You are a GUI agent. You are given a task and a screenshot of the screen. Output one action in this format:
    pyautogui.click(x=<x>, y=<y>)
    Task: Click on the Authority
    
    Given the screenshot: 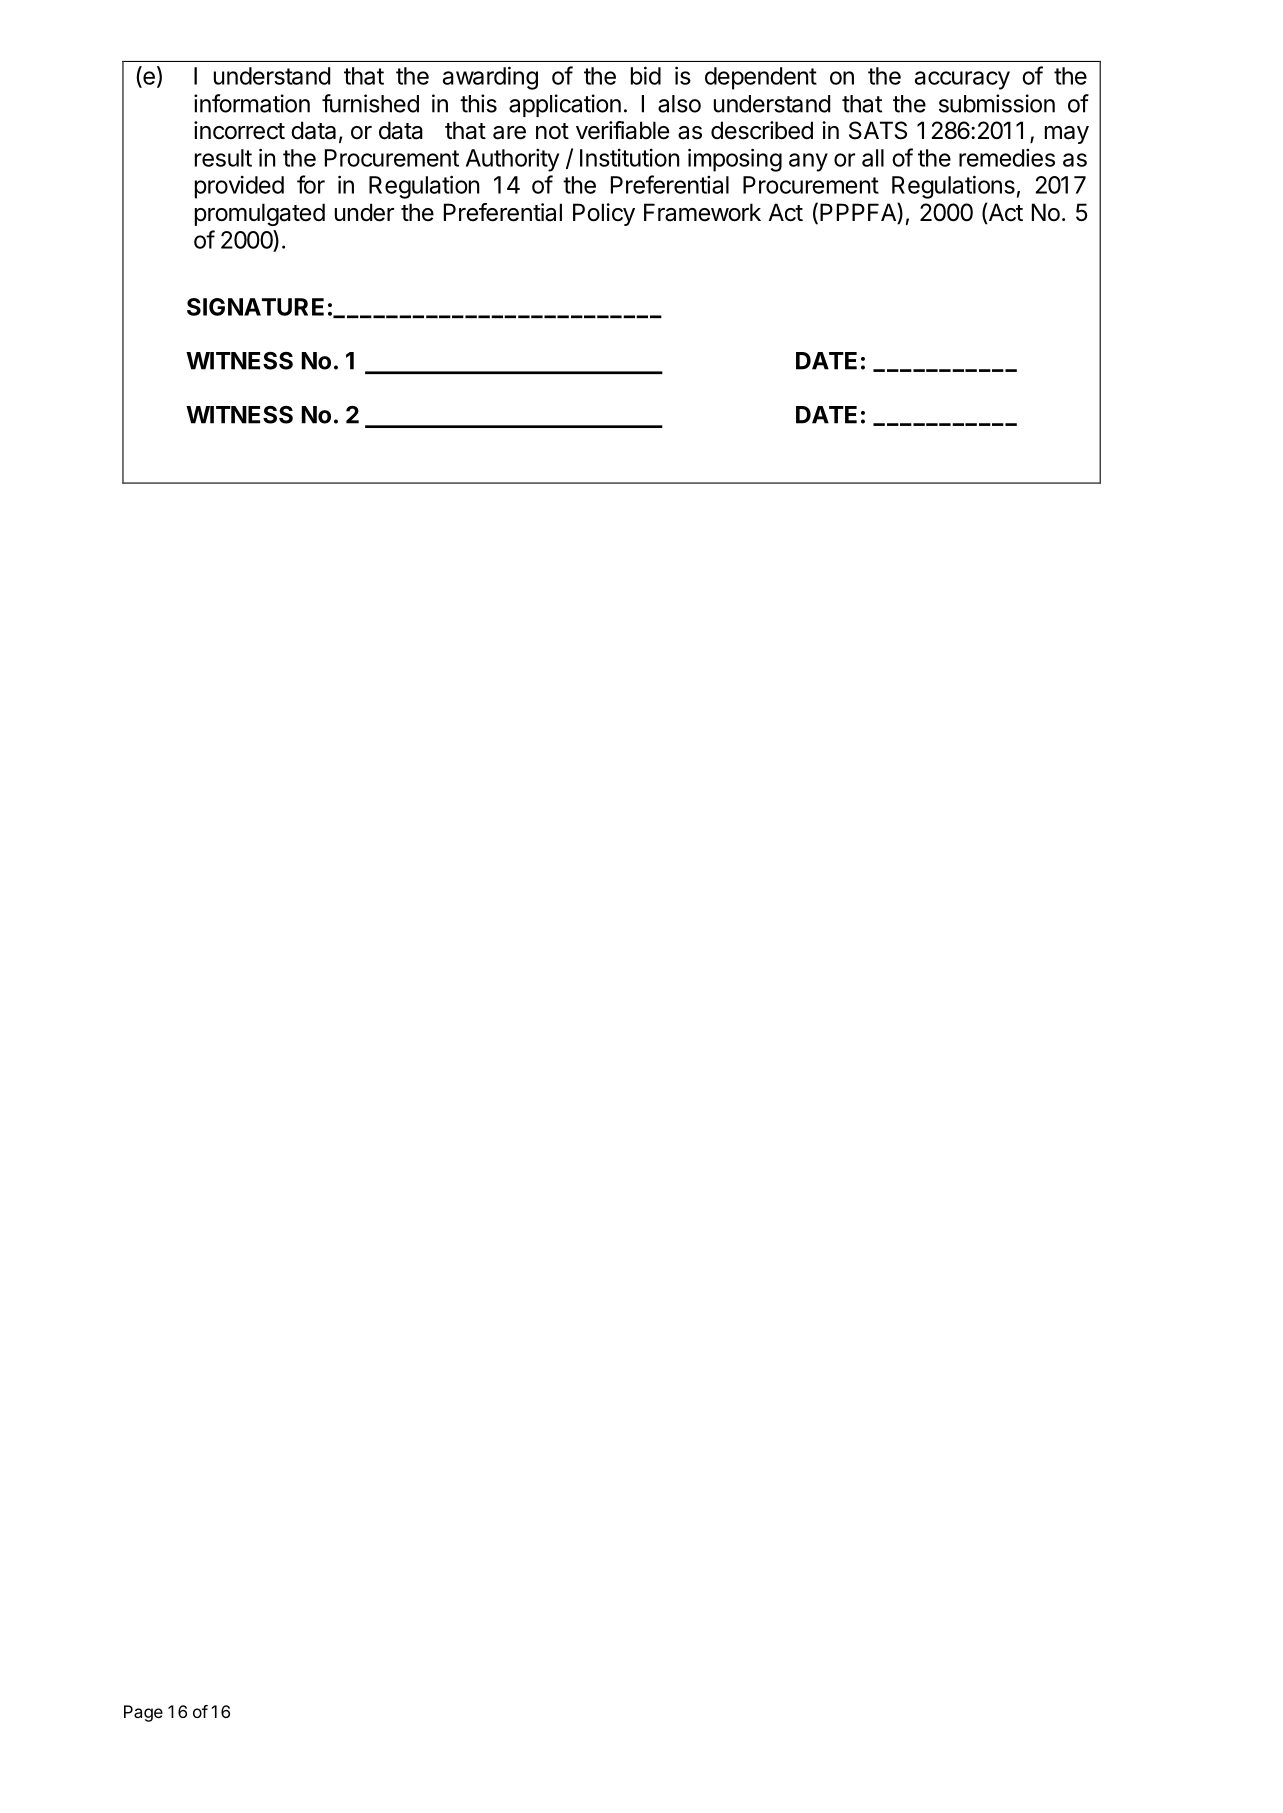 What is the action you would take?
    pyautogui.click(x=512, y=160)
